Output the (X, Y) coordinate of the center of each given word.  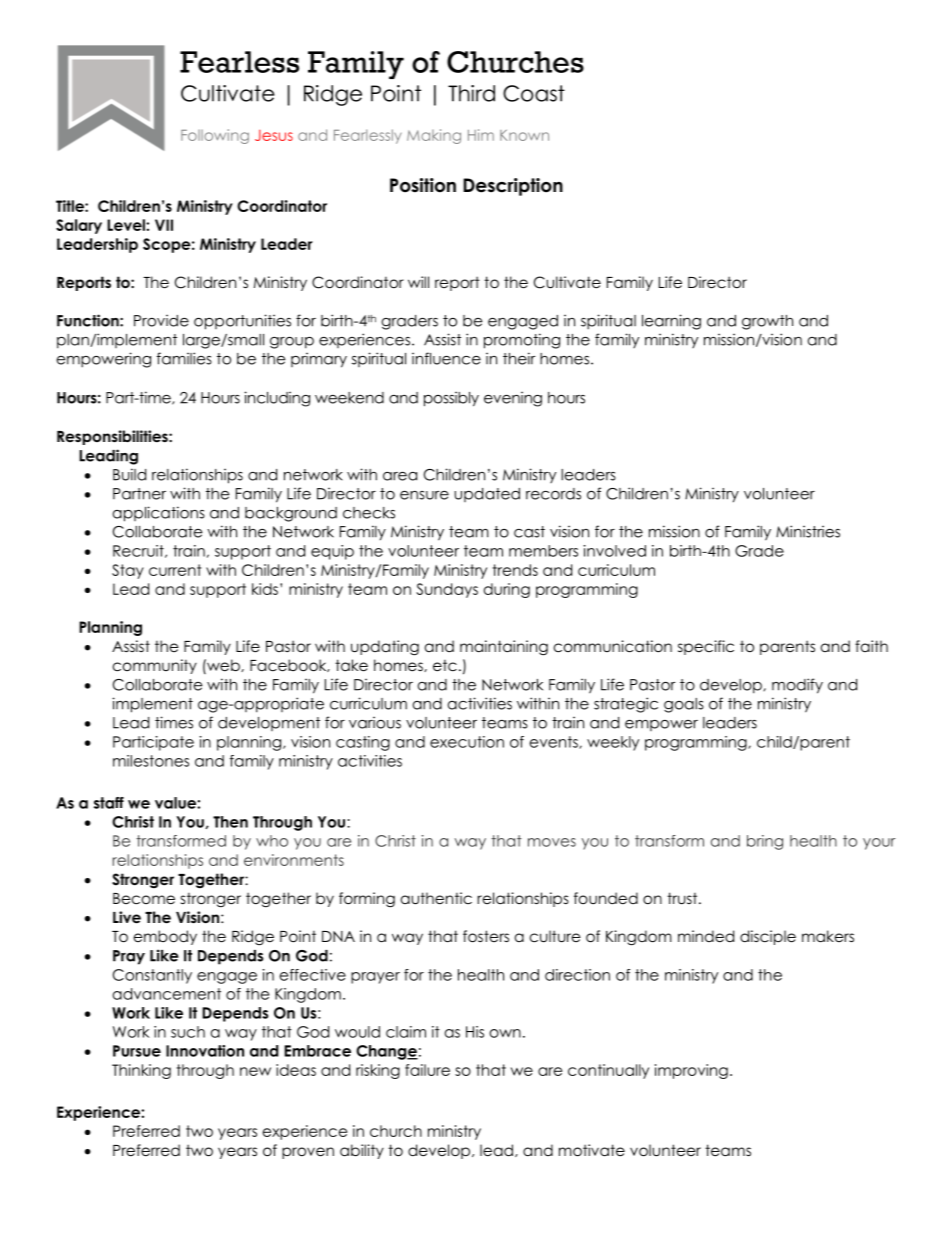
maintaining (504, 648)
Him (481, 135)
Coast (534, 93)
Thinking (141, 1071)
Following (215, 136)
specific (706, 647)
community (155, 666)
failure (427, 1070)
